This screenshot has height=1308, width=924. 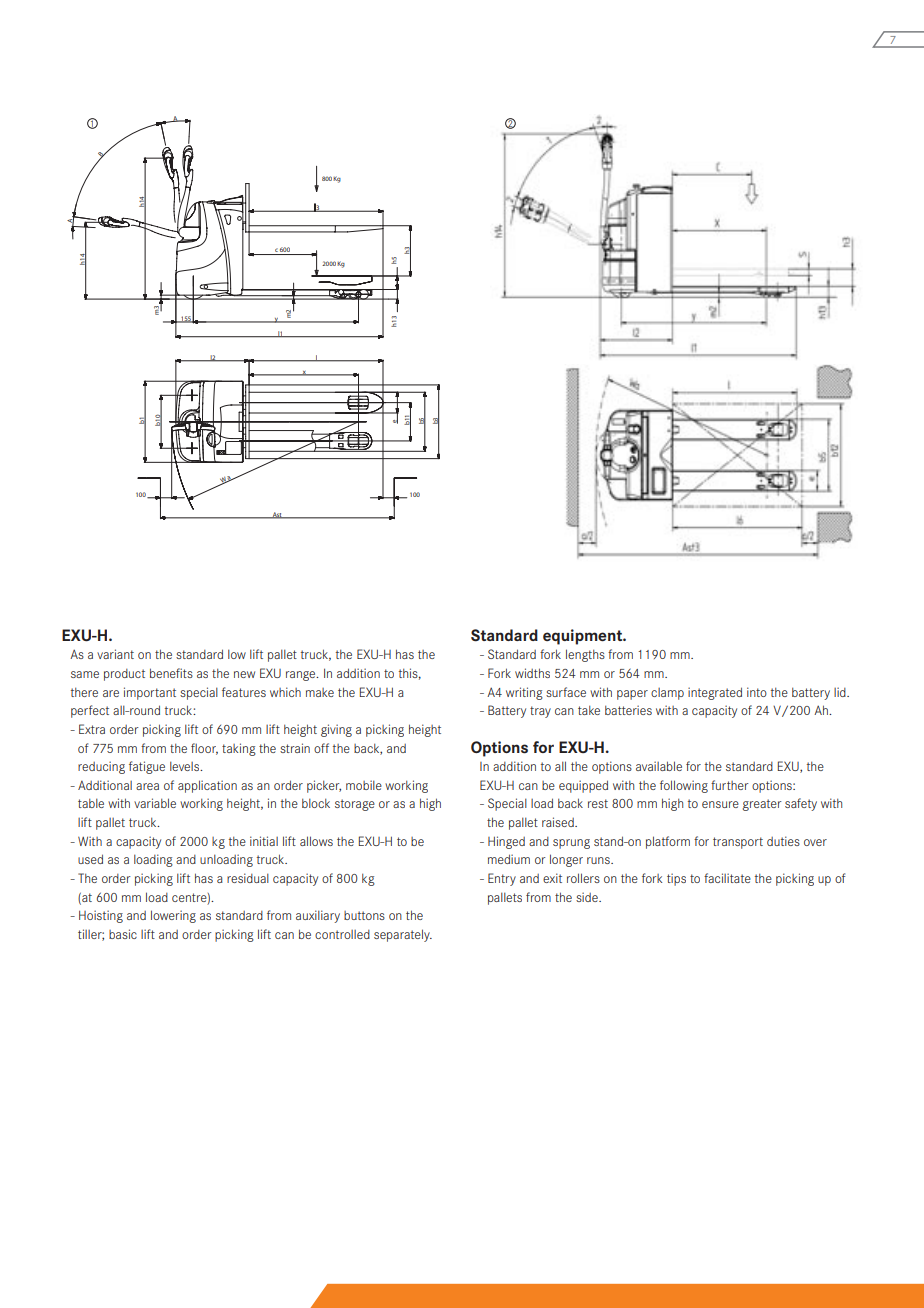 I want to click on equipment, so click(x=584, y=637).
